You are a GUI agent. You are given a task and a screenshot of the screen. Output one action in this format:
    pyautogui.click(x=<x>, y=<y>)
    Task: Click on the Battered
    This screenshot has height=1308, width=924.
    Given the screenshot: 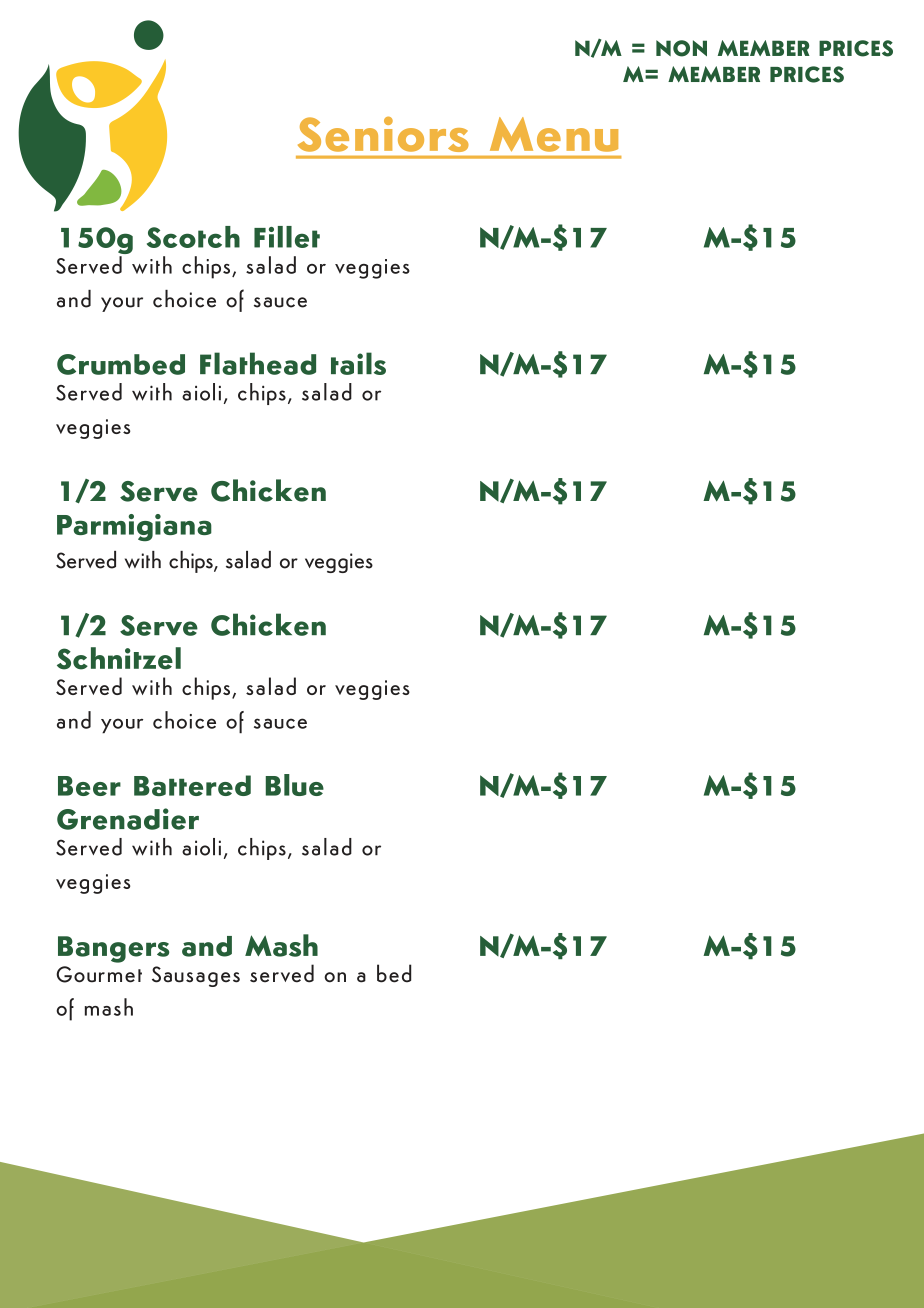 What is the action you would take?
    pyautogui.click(x=192, y=785)
